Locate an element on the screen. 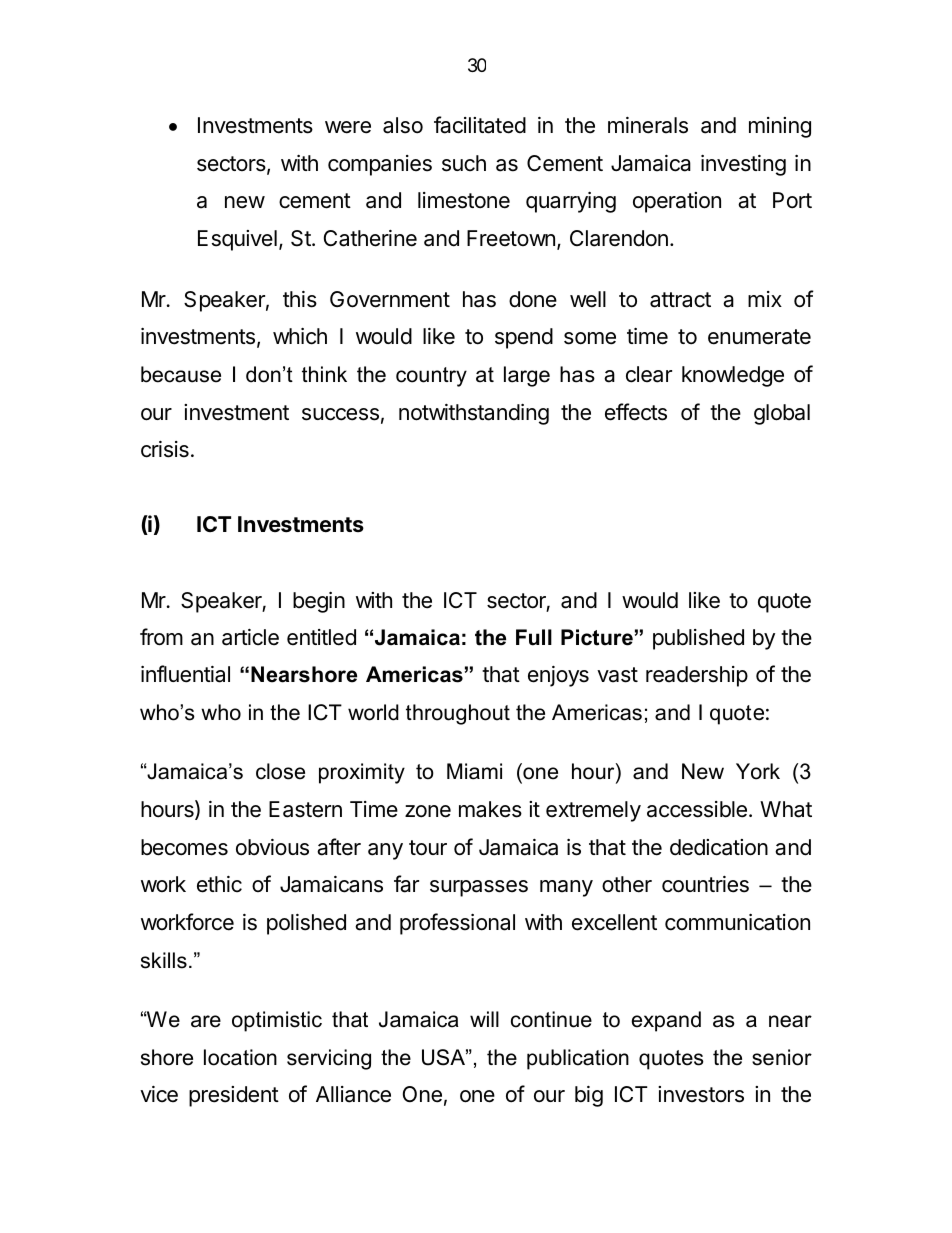 This screenshot has height=1233, width=952. dedication is located at coordinates (719, 847).
